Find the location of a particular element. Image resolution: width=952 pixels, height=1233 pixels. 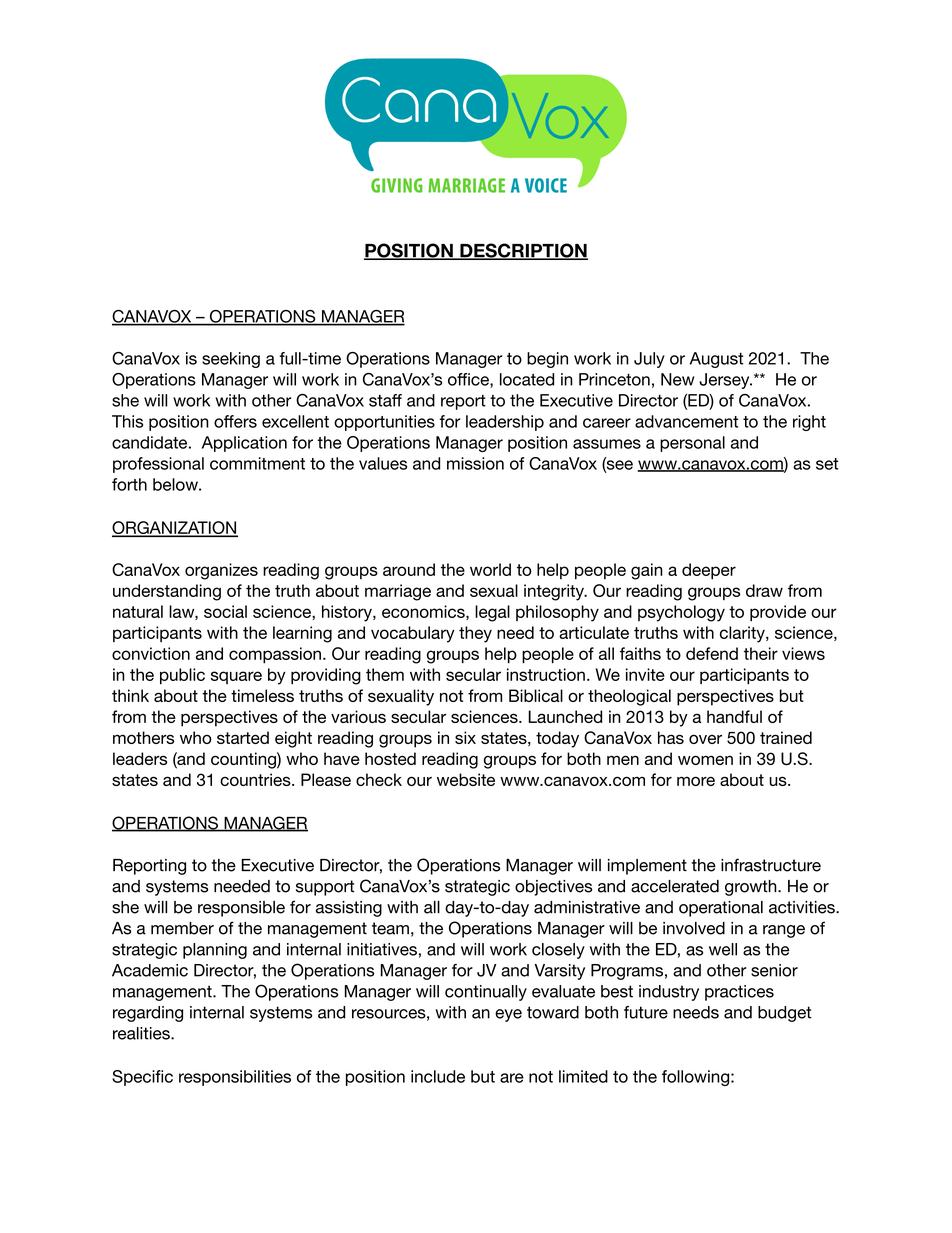

commitment is located at coordinates (257, 463).
